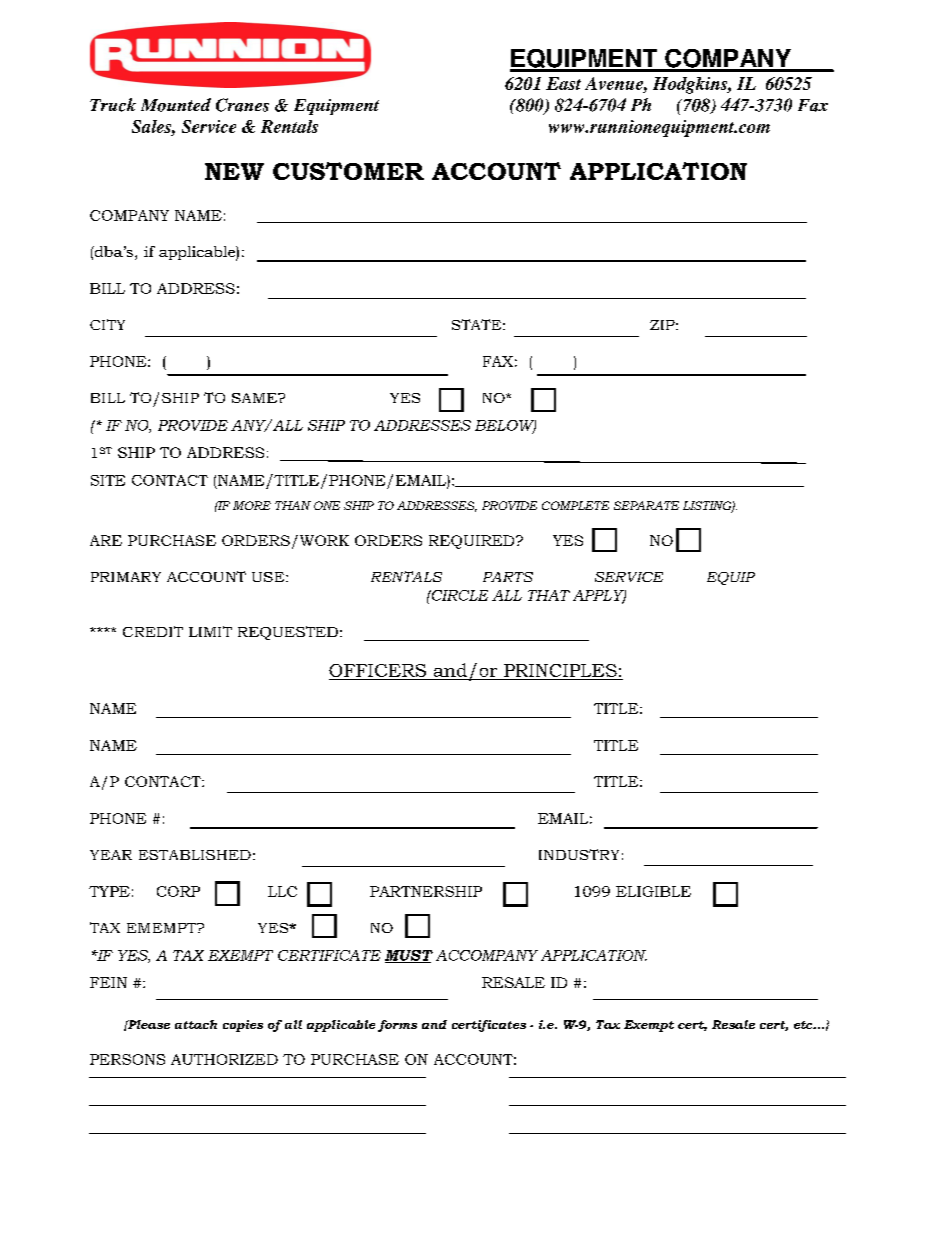  I want to click on etc, so click(804, 1025).
